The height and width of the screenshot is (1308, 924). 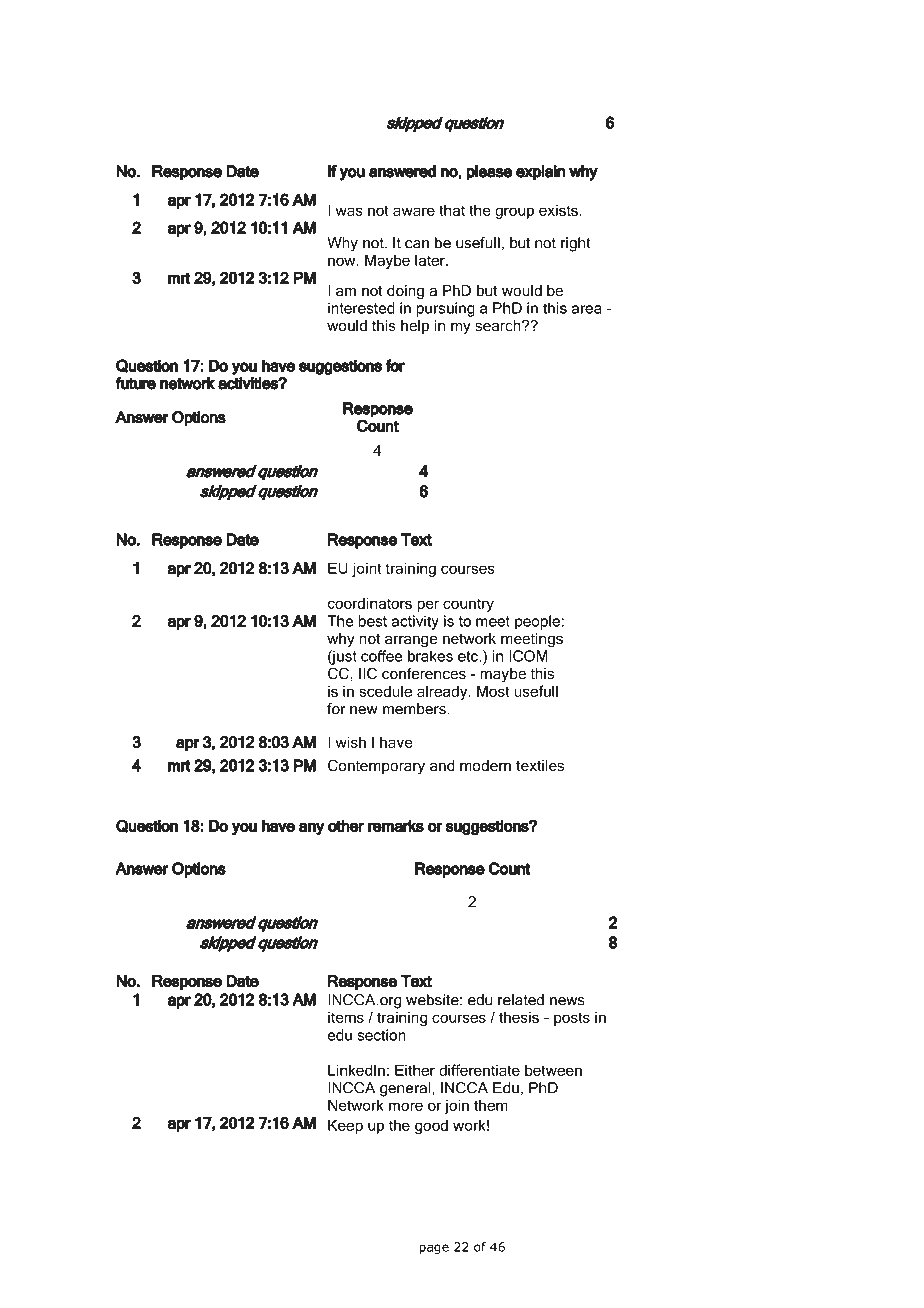 What do you see at coordinates (346, 826) in the screenshot?
I see `other` at bounding box center [346, 826].
